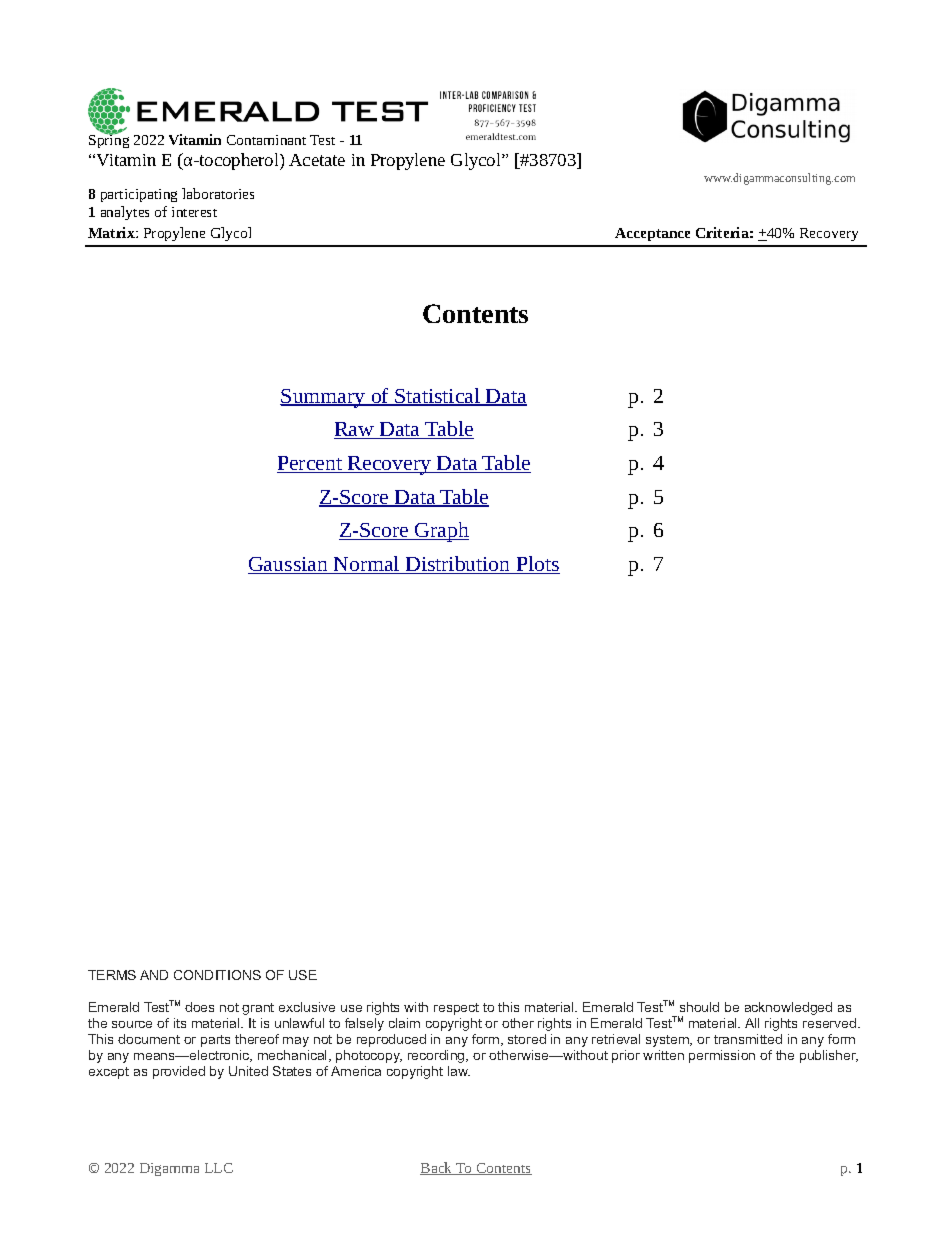 The height and width of the image is (1233, 952). Describe the element at coordinates (219, 1168) in the image. I see `LLC` at that location.
